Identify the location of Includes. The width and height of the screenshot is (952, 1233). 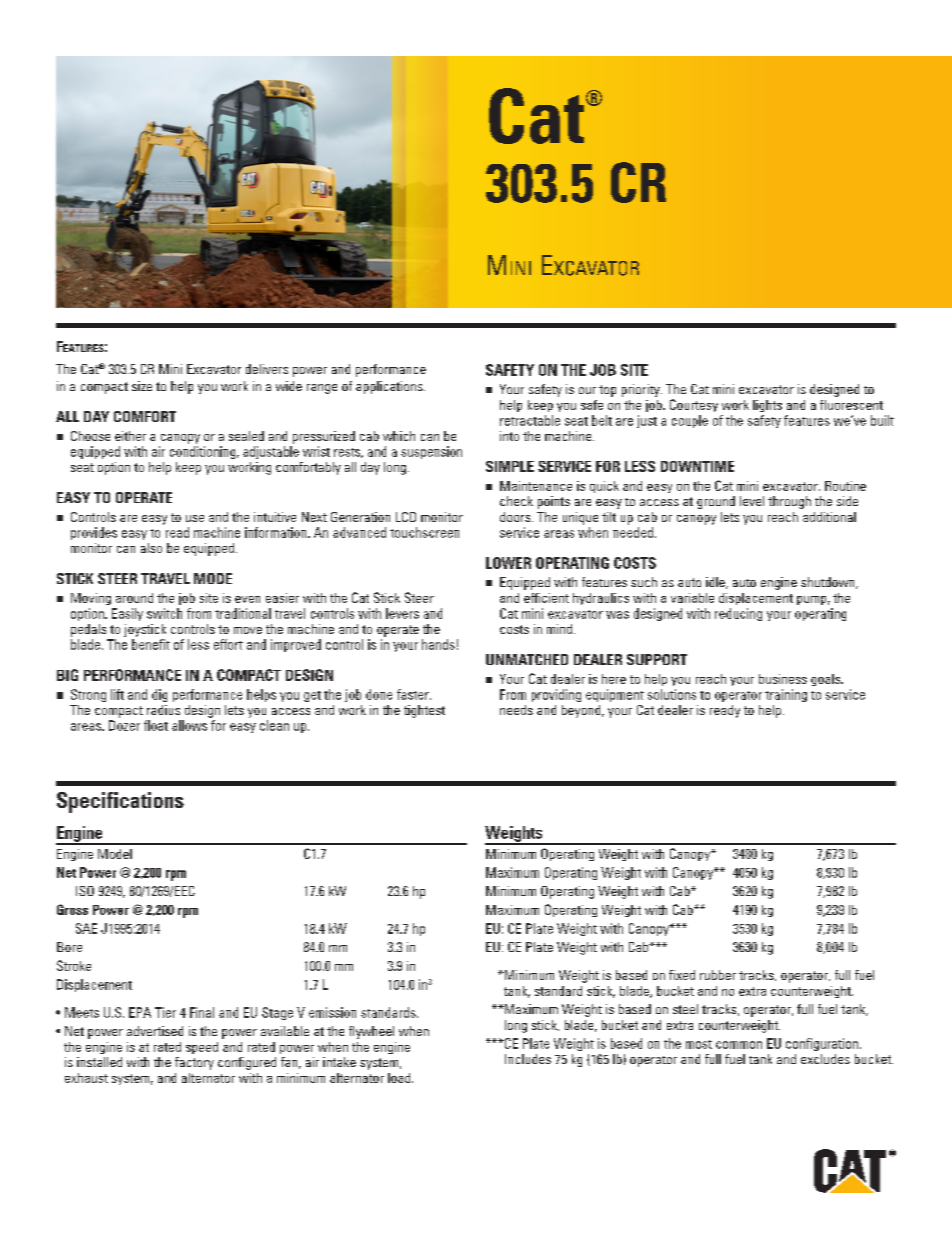
(528, 1059).
